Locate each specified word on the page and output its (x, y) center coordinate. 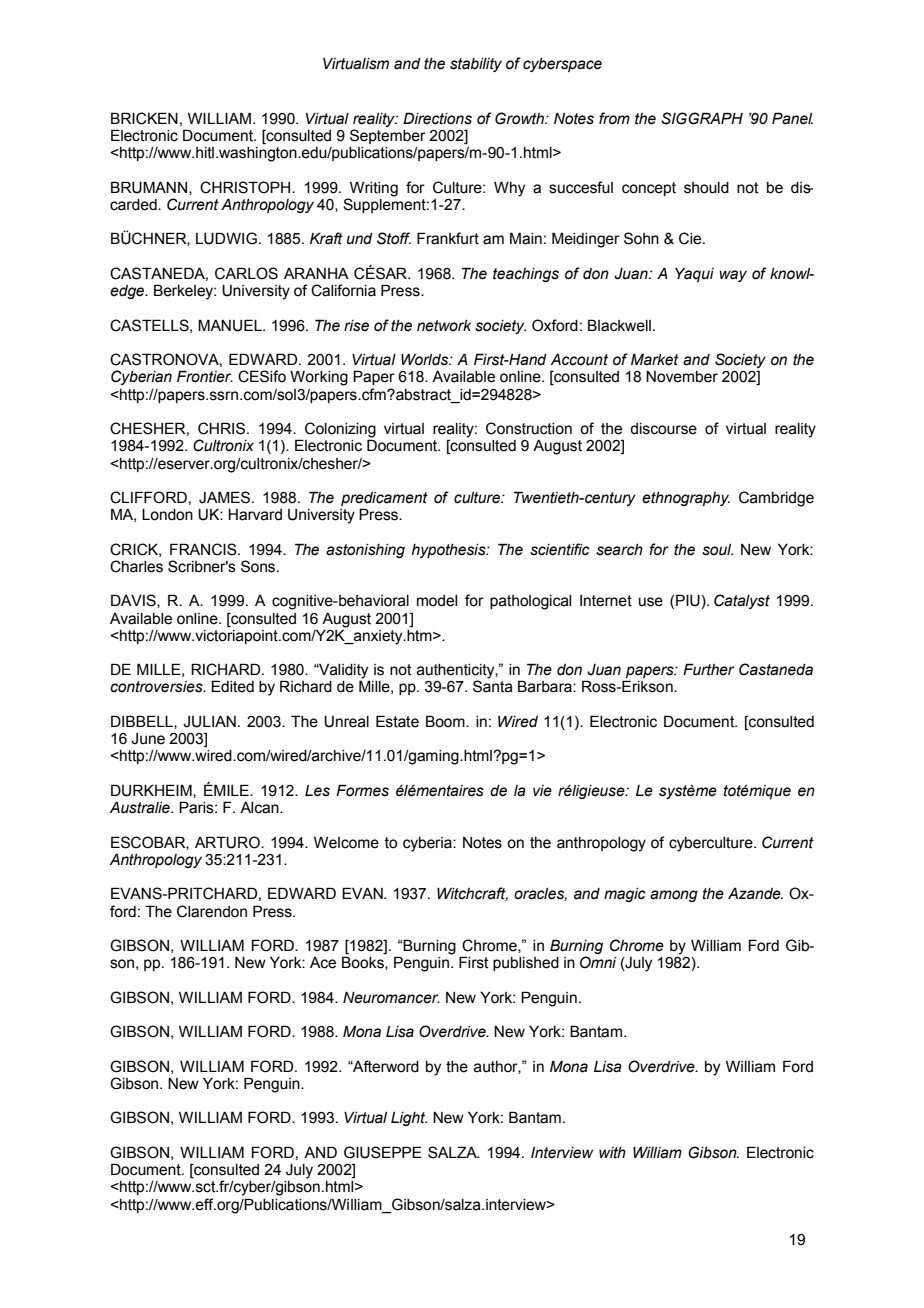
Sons (259, 566)
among (674, 896)
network (444, 326)
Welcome (346, 843)
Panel (792, 118)
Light (409, 1119)
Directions (437, 118)
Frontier (205, 376)
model (437, 601)
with (612, 1153)
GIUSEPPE (383, 1152)
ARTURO (228, 842)
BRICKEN (144, 118)
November (682, 377)
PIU (688, 600)
